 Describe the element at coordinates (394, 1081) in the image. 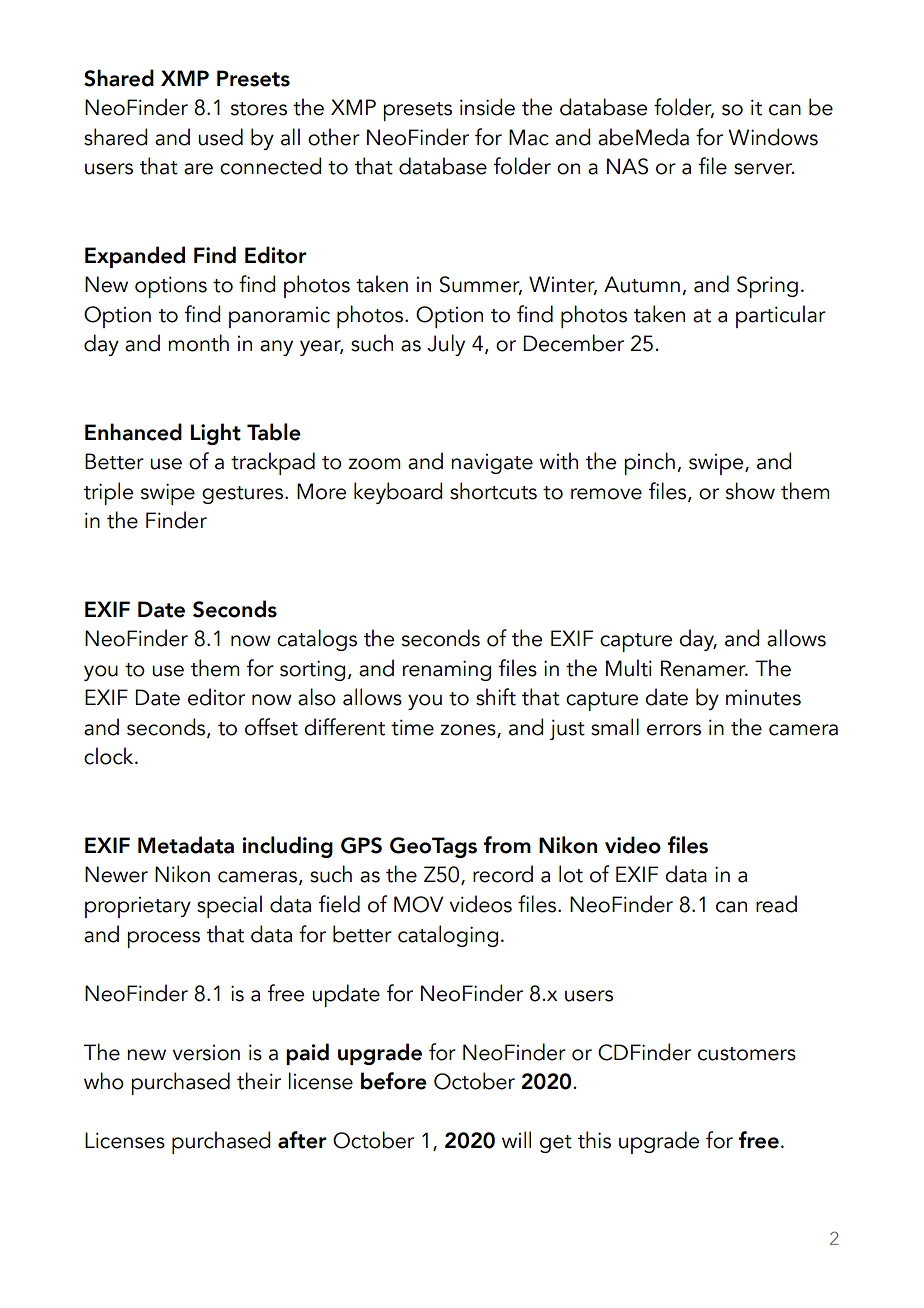

I see `before` at that location.
